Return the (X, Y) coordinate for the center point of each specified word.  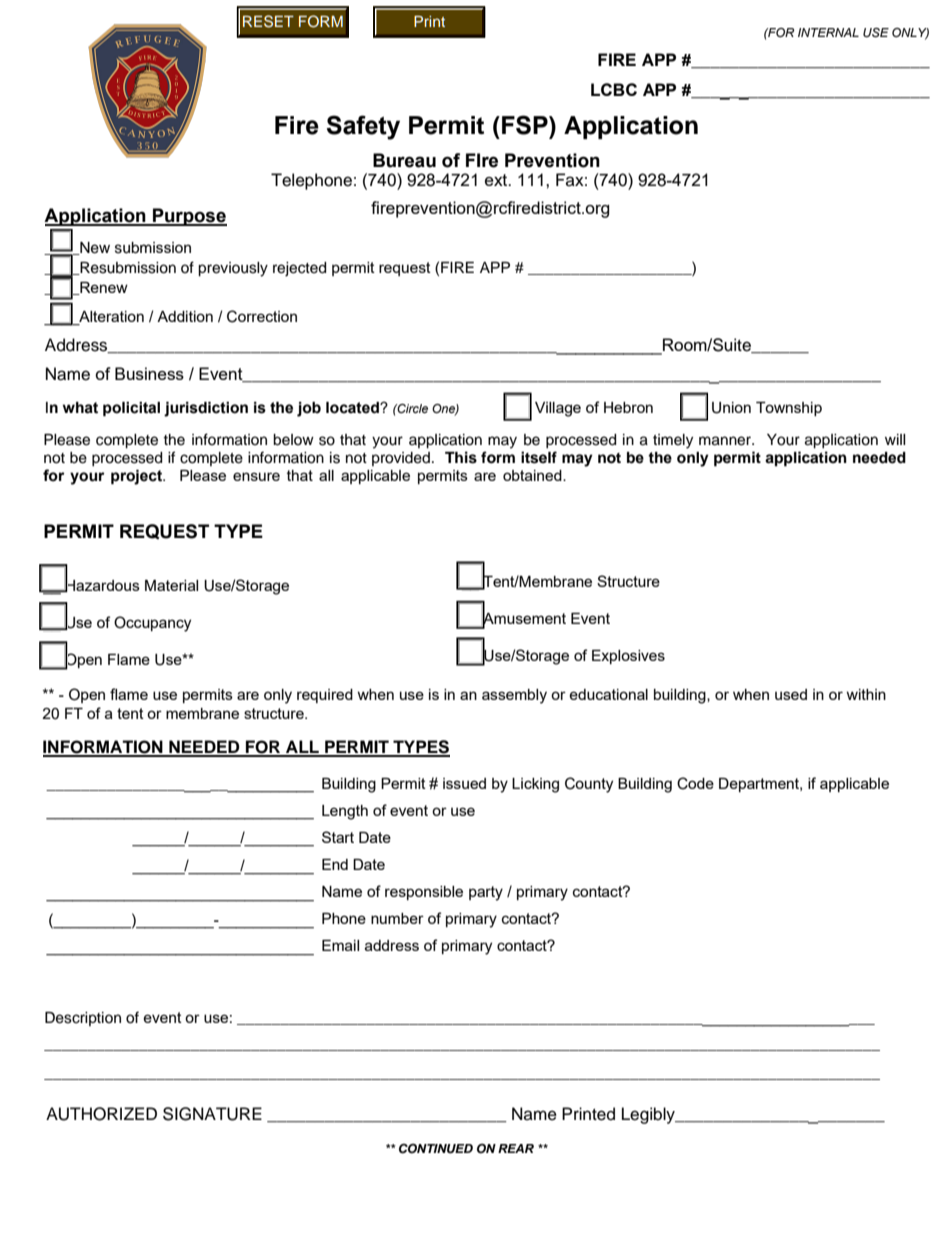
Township (789, 409)
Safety (363, 127)
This (461, 457)
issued (464, 783)
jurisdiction (206, 409)
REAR (516, 1148)
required (325, 696)
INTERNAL (828, 32)
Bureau (404, 160)
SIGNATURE (212, 1114)
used (791, 694)
